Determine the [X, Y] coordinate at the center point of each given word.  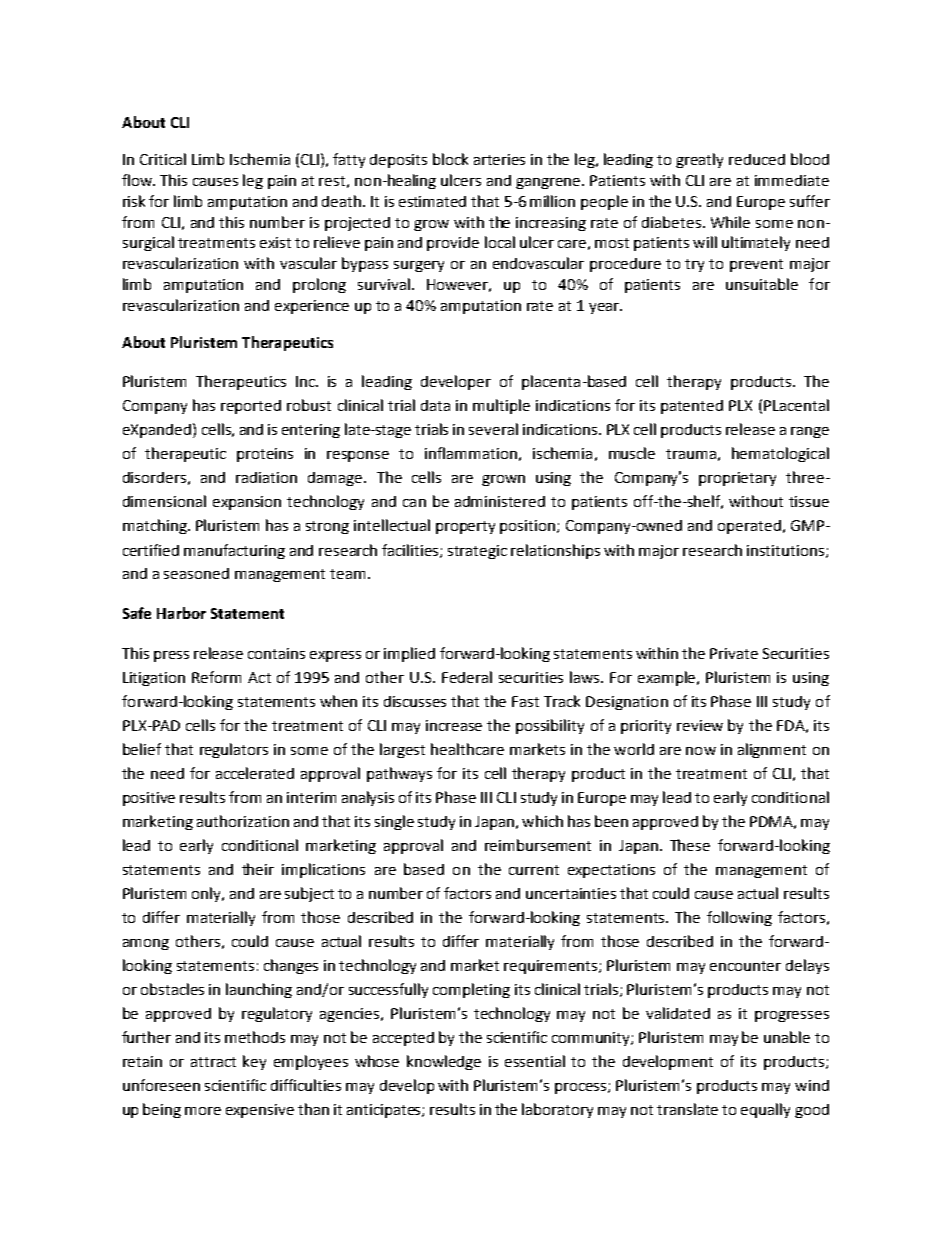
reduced [757, 159]
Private [734, 653]
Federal [467, 677]
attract [213, 1062]
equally [765, 1110]
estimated [432, 201]
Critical [163, 159]
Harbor [181, 613]
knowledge [444, 1062]
